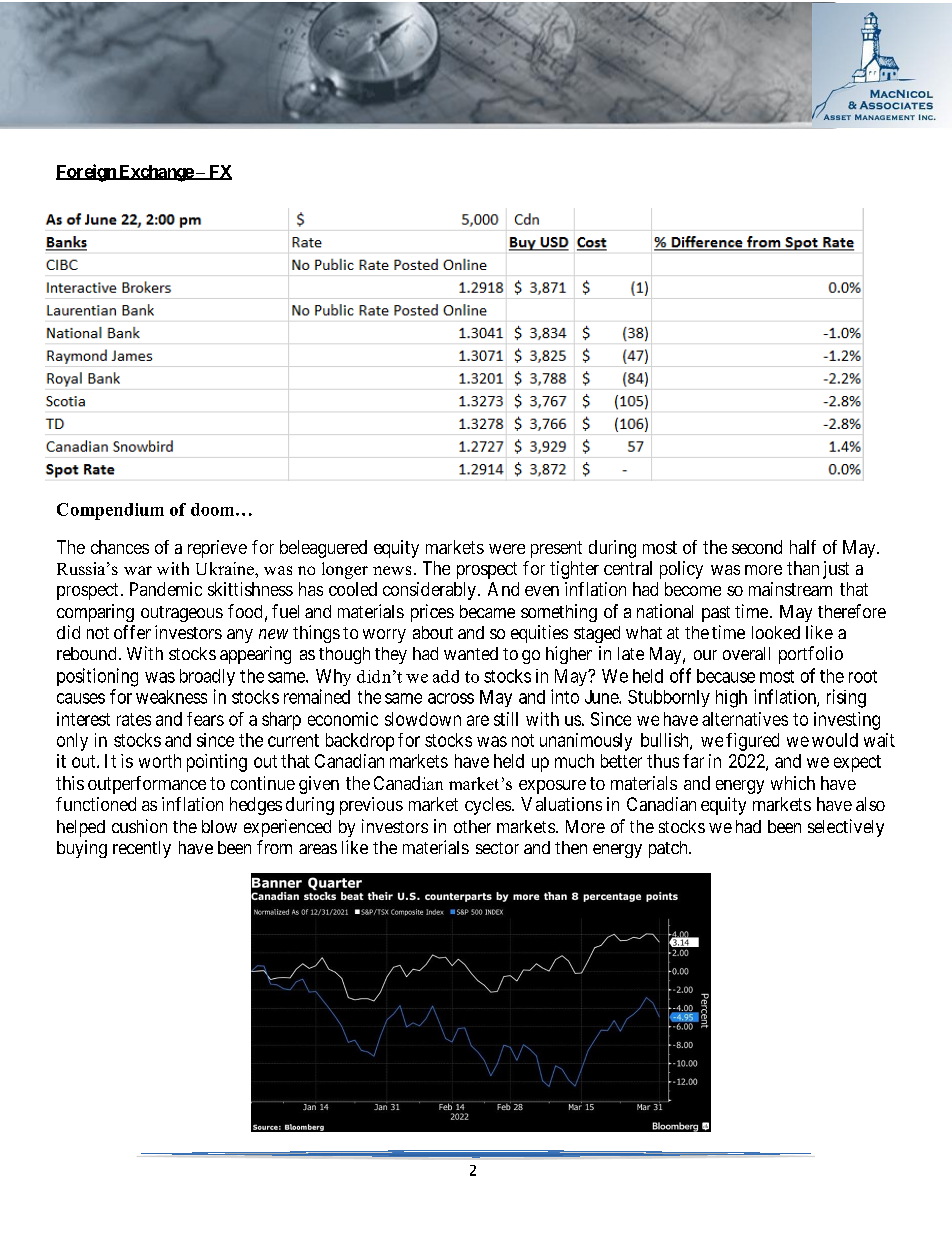 The width and height of the document is (952, 1233). What do you see at coordinates (757, 547) in the document?
I see `second` at bounding box center [757, 547].
